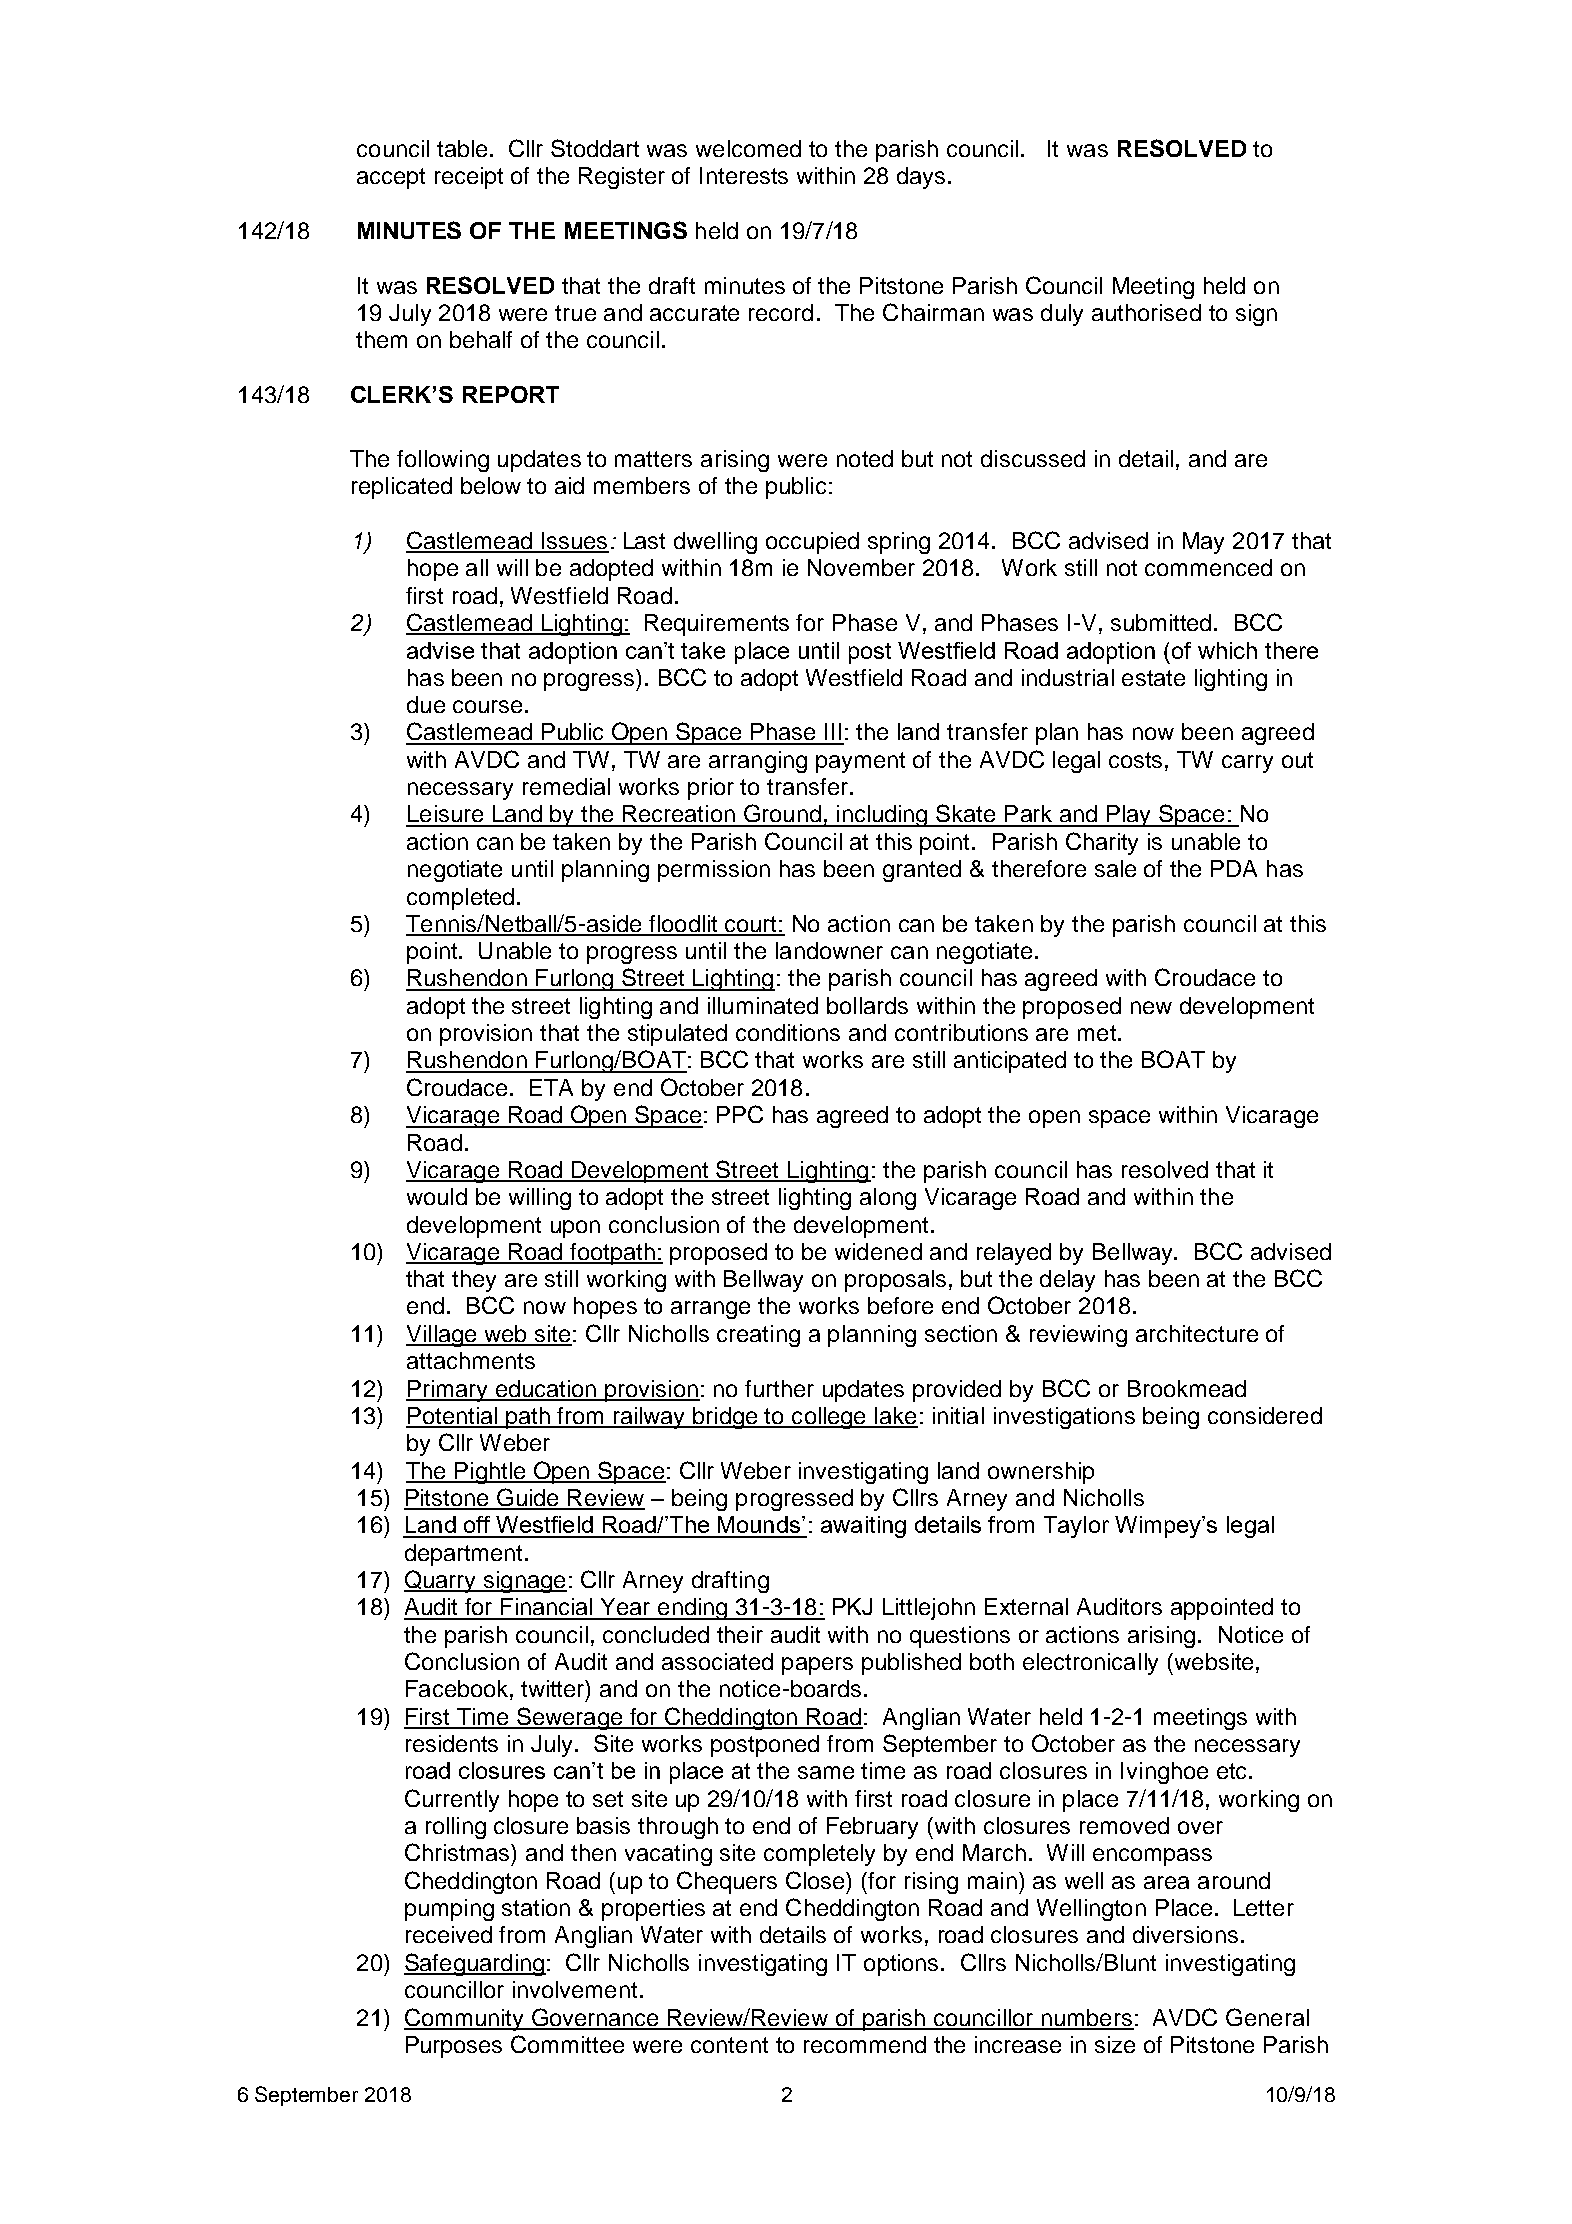  Describe the element at coordinates (487, 706) in the screenshot. I see `course` at that location.
